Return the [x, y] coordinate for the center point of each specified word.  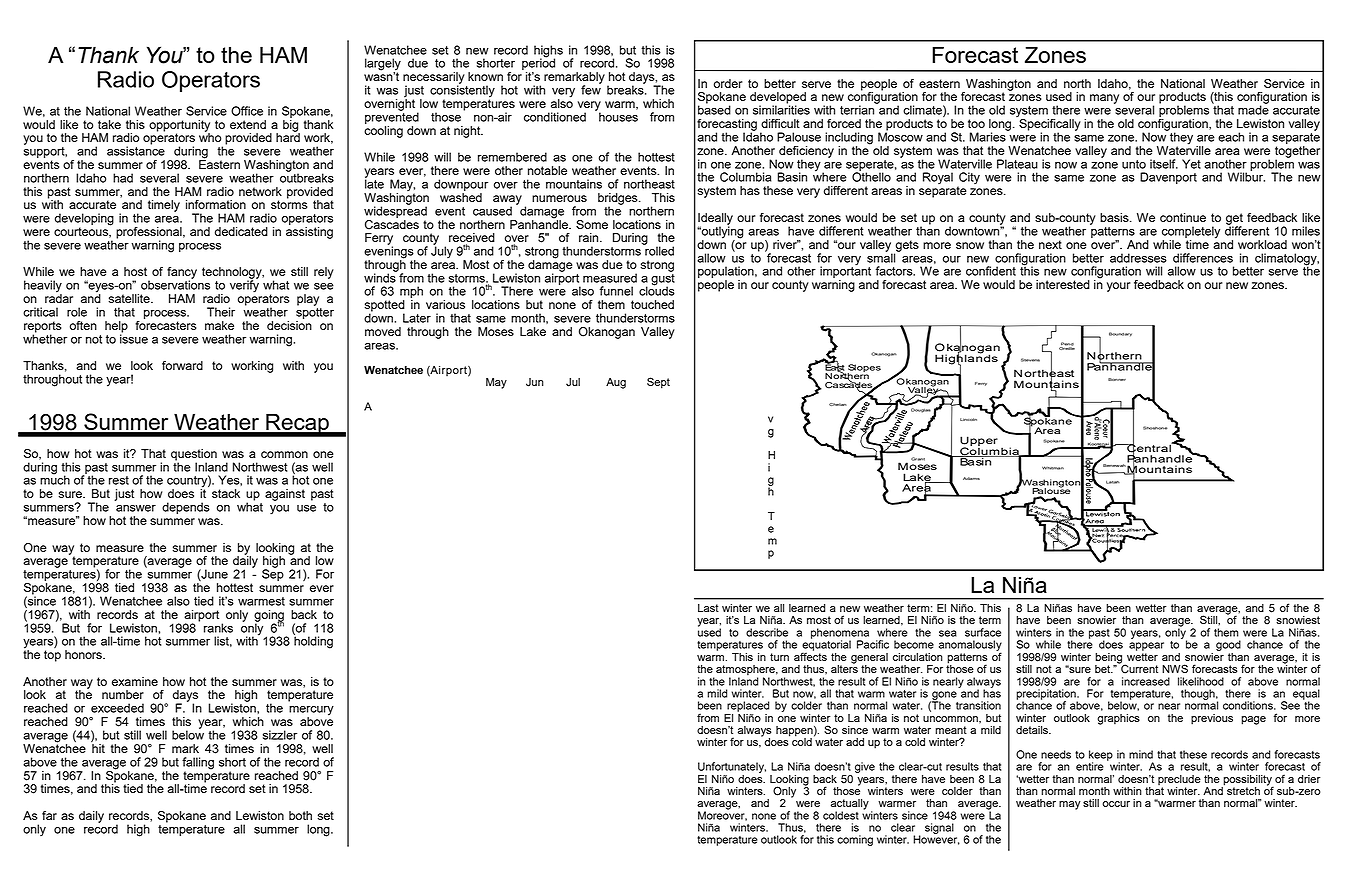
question [194, 456]
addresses [1138, 258]
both [300, 815]
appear [1146, 646]
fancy [182, 274]
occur [1116, 804]
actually [850, 805]
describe [767, 632]
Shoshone [1155, 428]
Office [247, 111]
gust [663, 279]
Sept [658, 383]
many [1104, 99]
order [728, 83]
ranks [218, 628]
